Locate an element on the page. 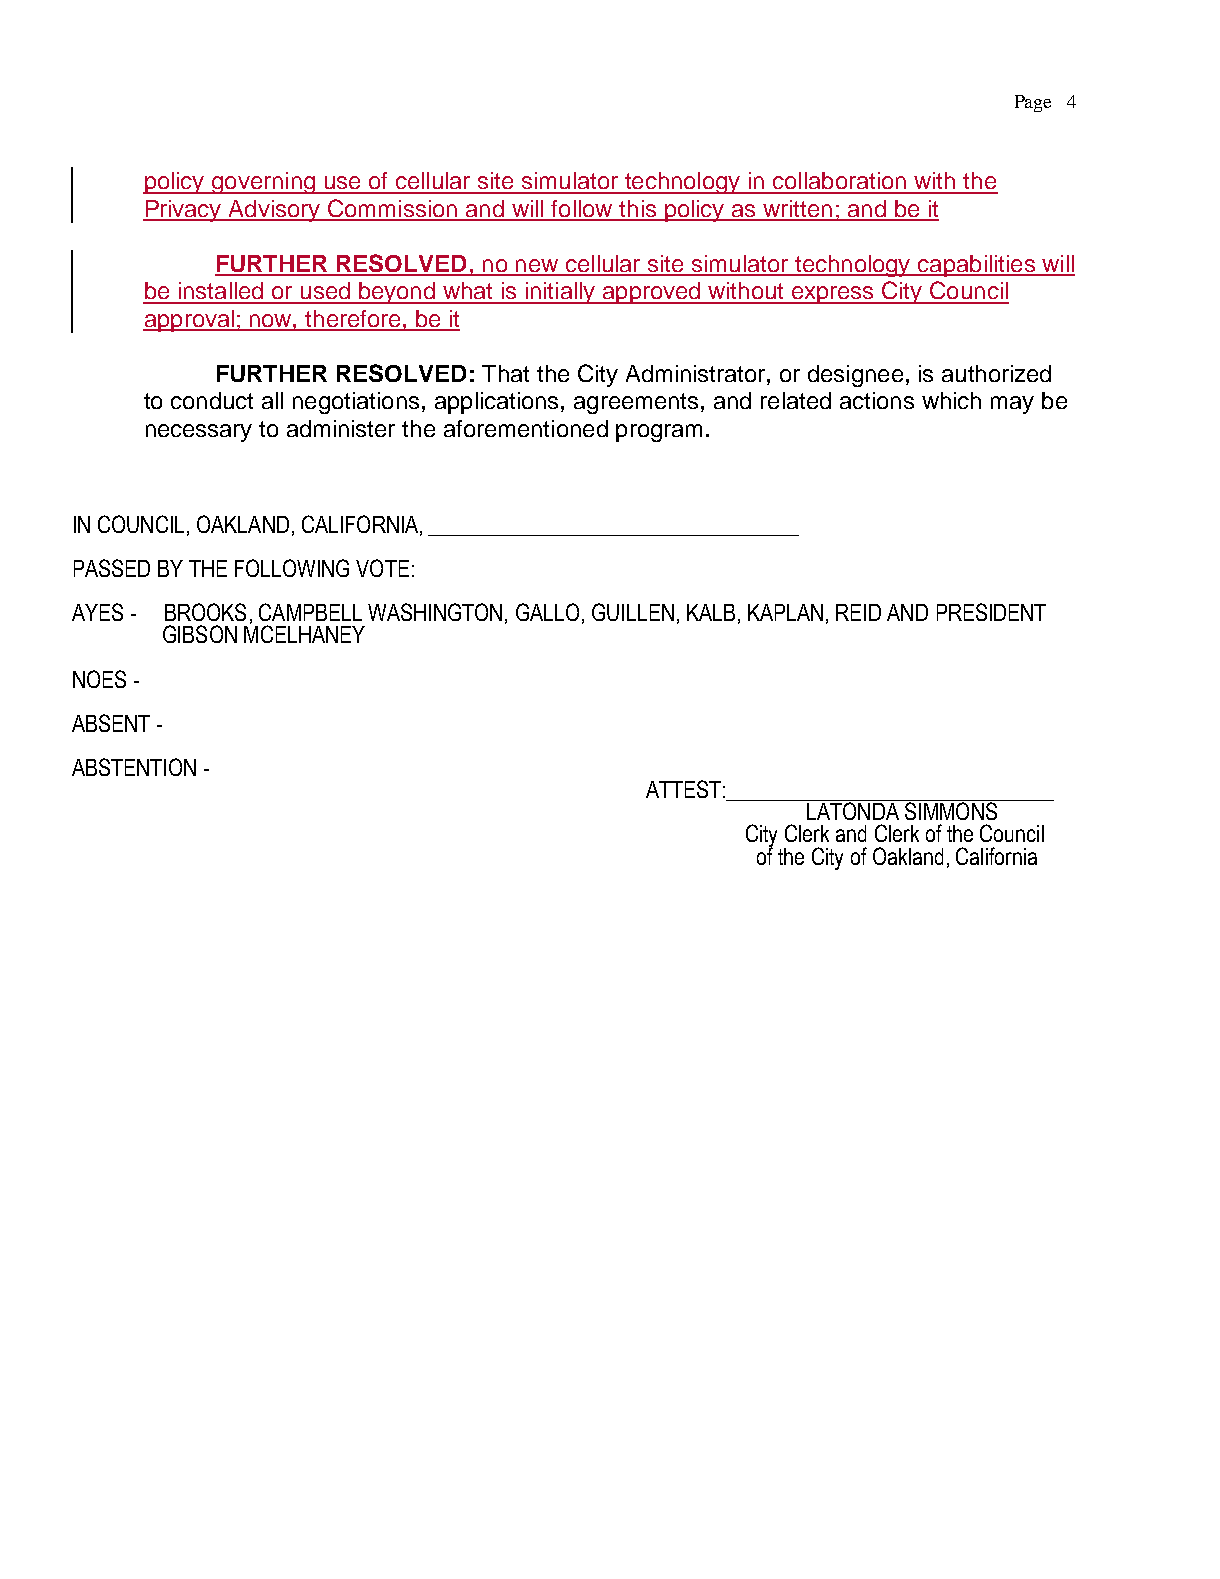  aforementioned is located at coordinates (526, 428).
